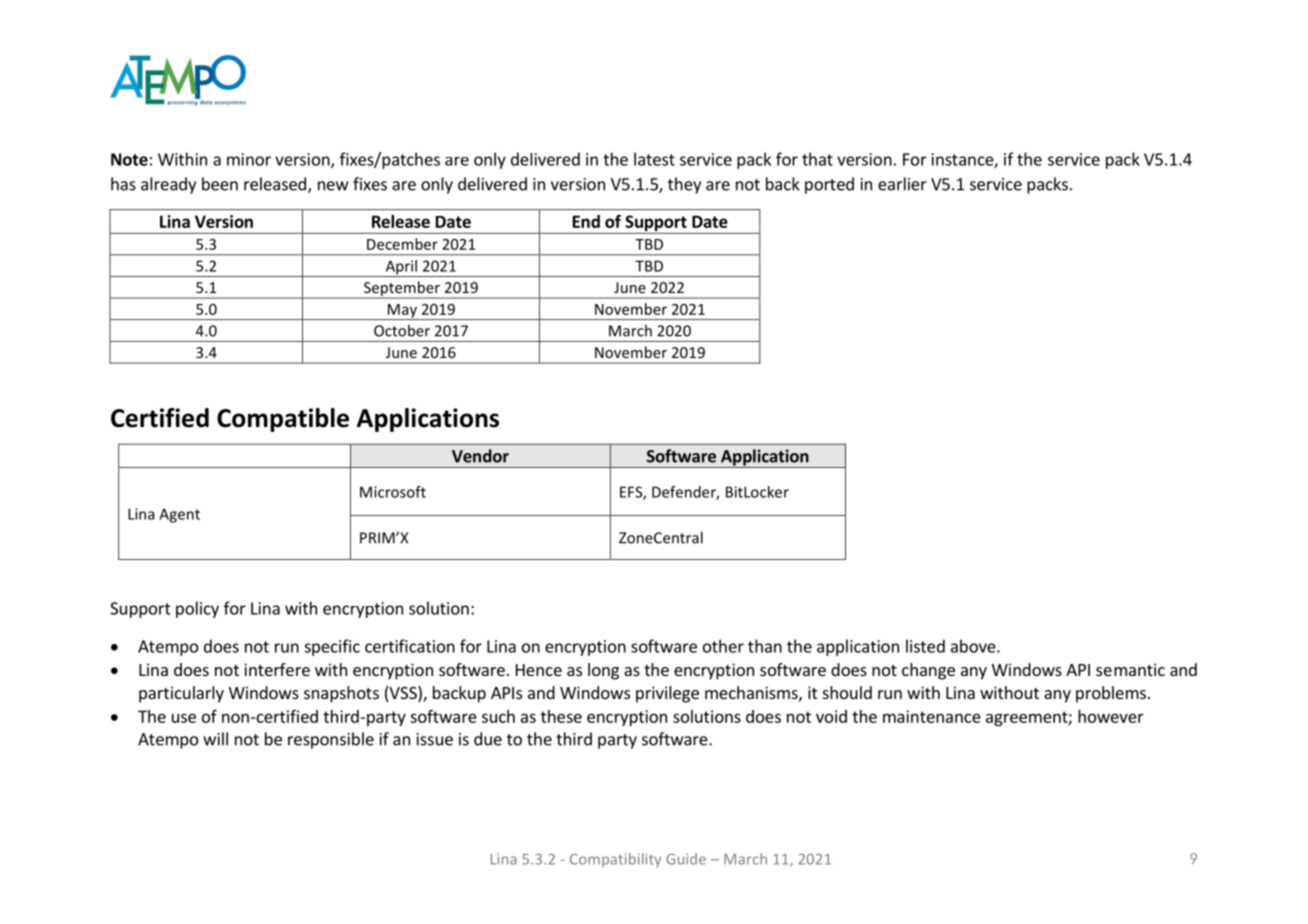  I want to click on will, so click(215, 739).
